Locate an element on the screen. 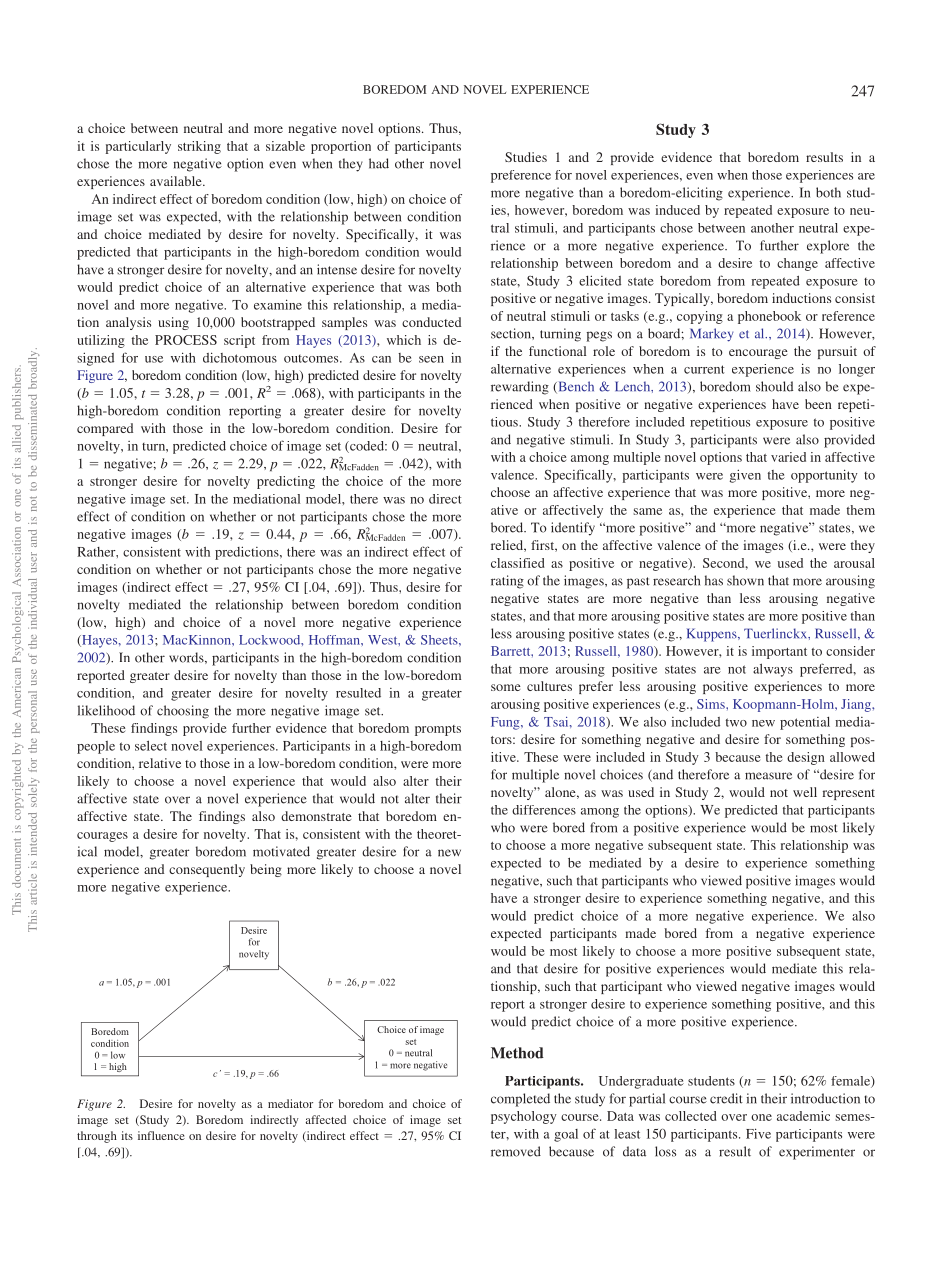 This screenshot has width=952, height=1270. choosing is located at coordinates (183, 712).
